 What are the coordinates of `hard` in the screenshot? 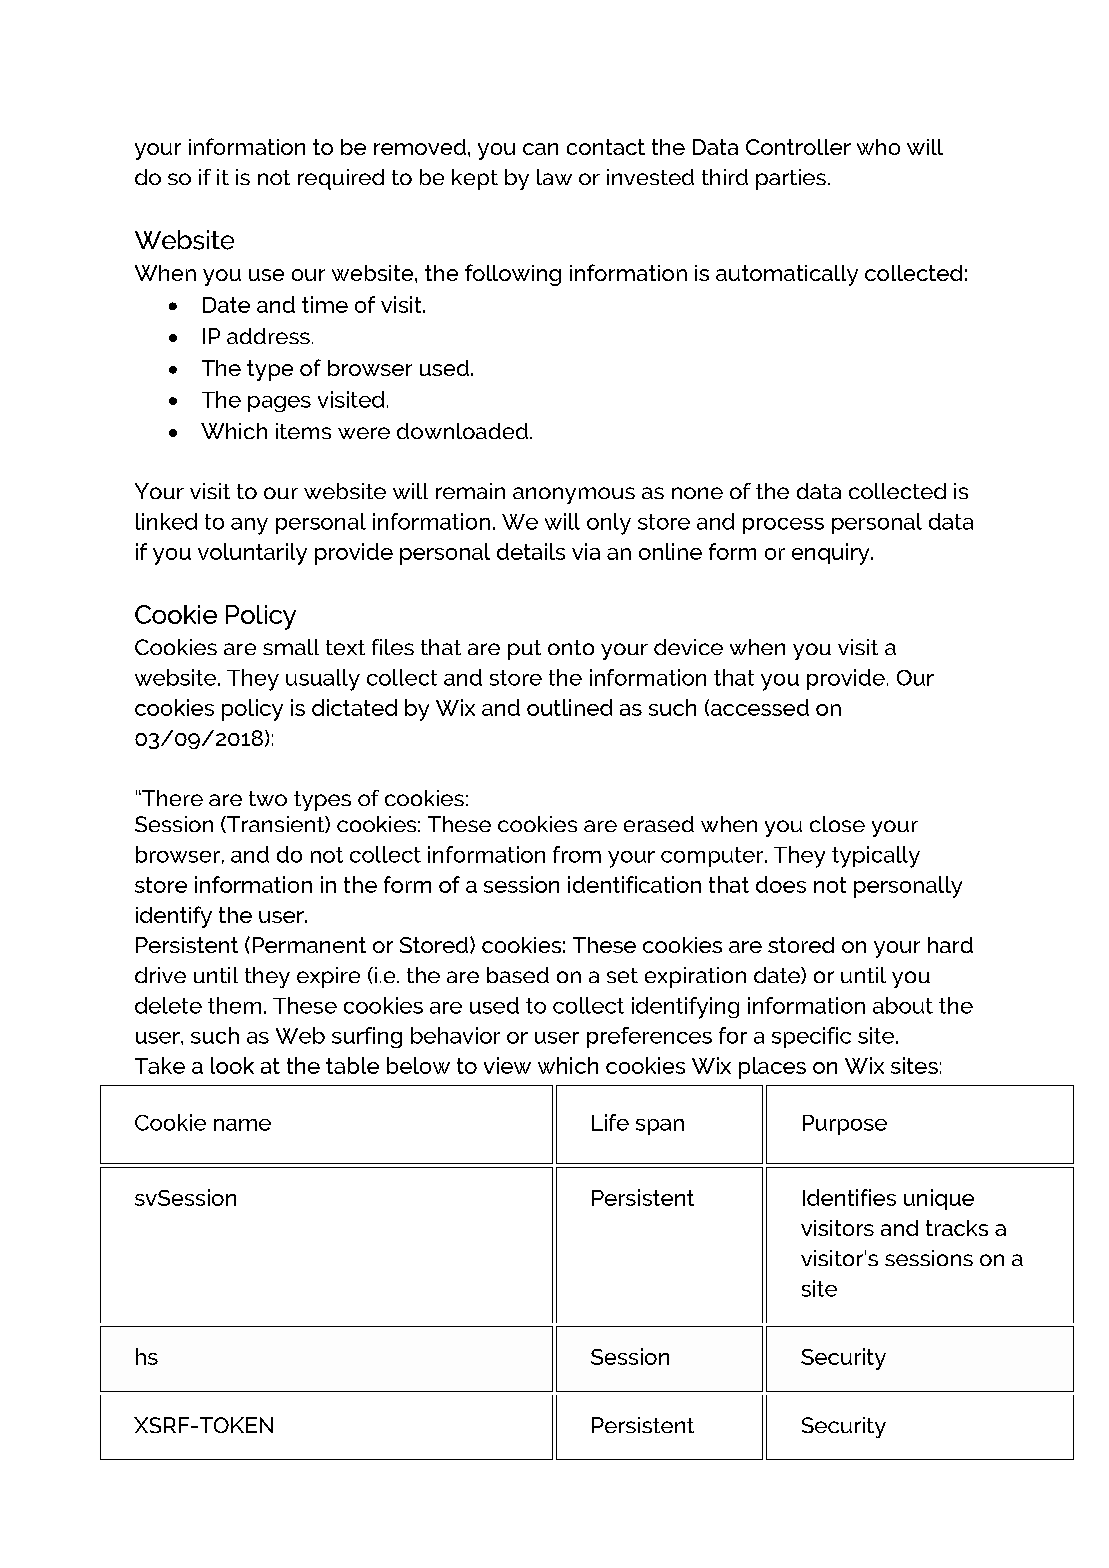 It's located at (950, 945).
